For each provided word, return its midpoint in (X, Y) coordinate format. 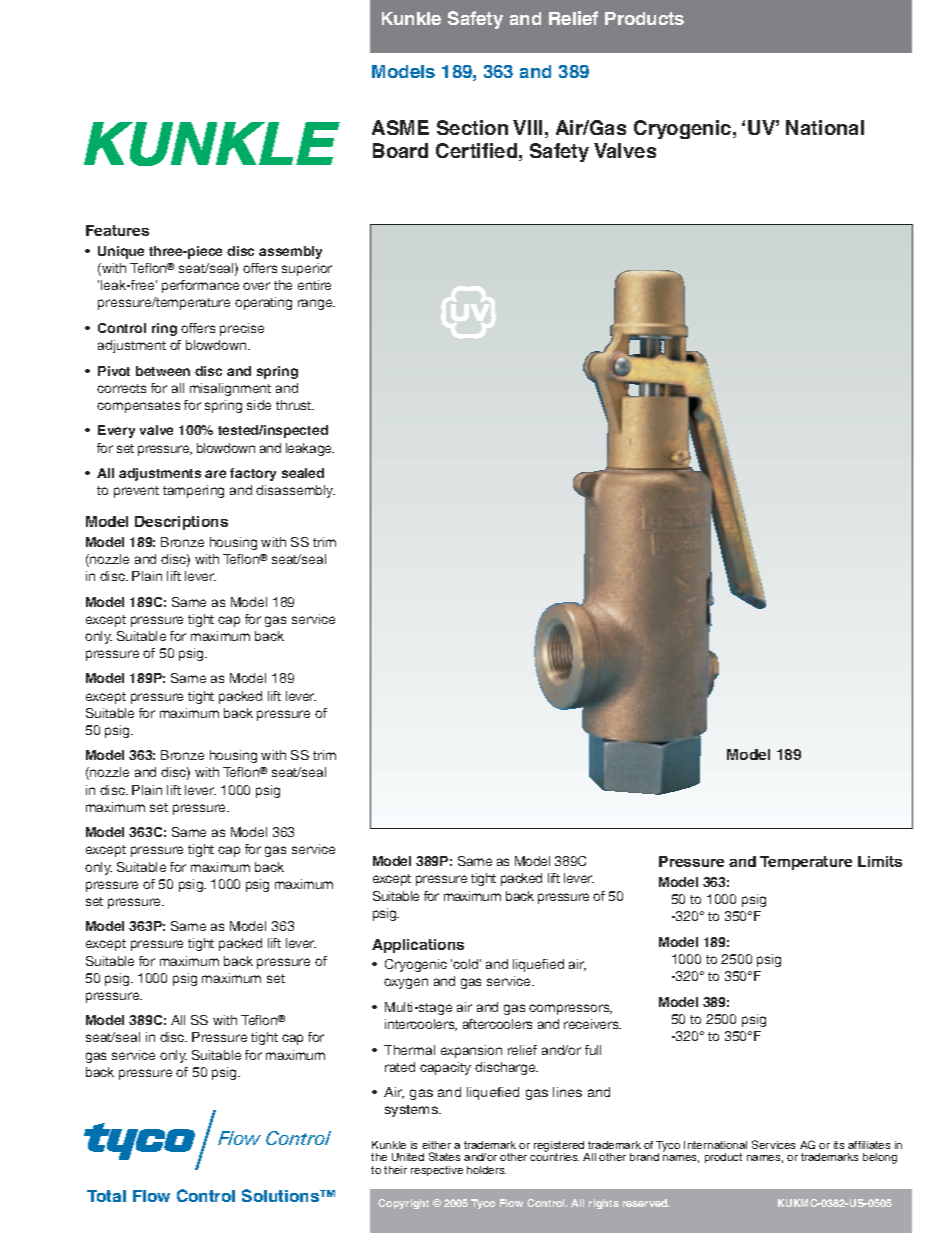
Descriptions (181, 523)
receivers (592, 1024)
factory (253, 474)
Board (400, 150)
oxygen (406, 983)
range (316, 304)
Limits (880, 861)
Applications (418, 946)
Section (472, 127)
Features (117, 230)
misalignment (230, 389)
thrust (295, 405)
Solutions (282, 1195)
